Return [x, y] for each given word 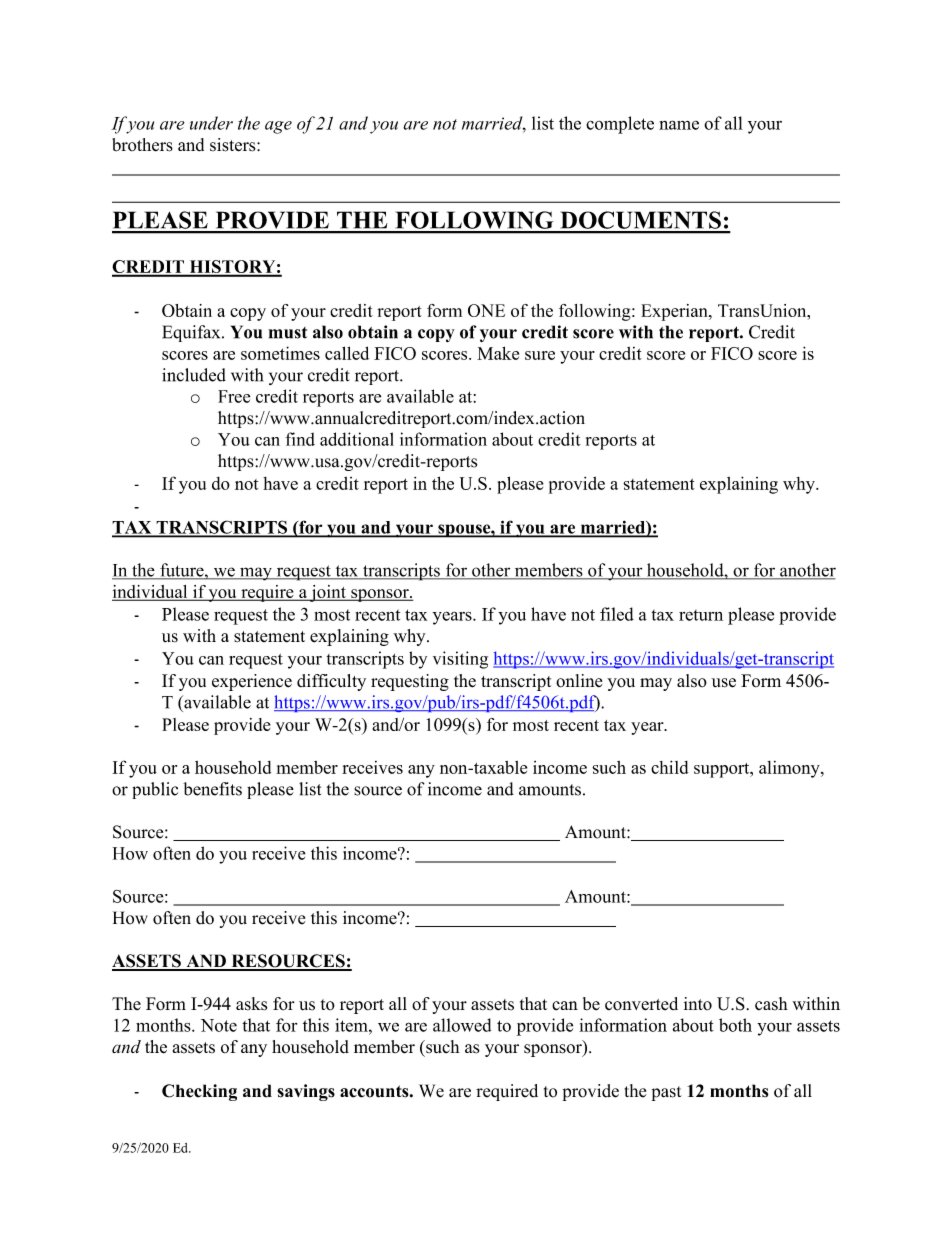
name [679, 125]
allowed [462, 1025]
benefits [212, 789]
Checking [199, 1092]
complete [620, 125]
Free [234, 396]
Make [498, 353]
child [669, 767]
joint [328, 593]
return [701, 615]
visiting [460, 660]
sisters [234, 145]
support [723, 770]
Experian [675, 312]
